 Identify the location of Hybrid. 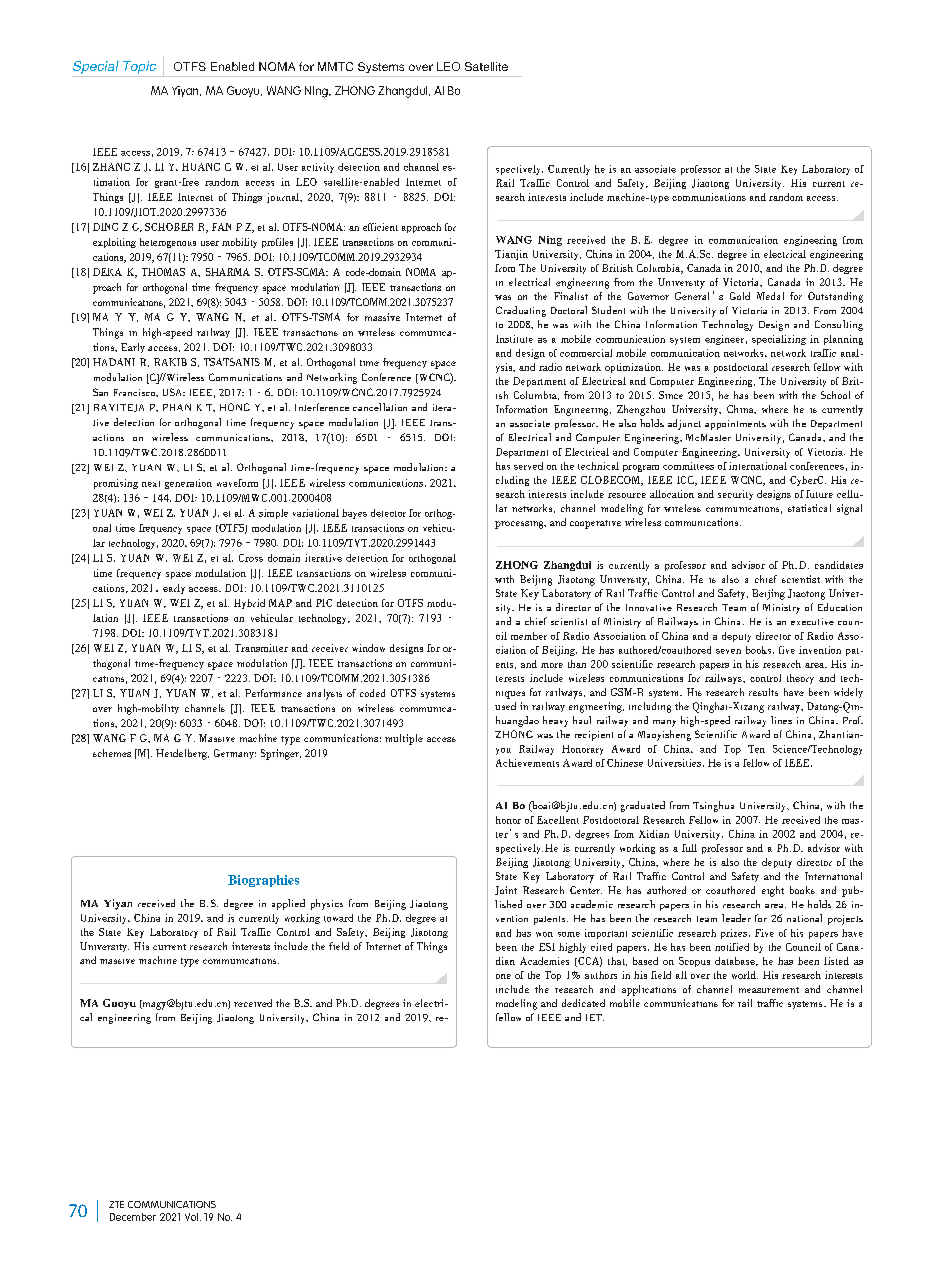
(249, 604).
